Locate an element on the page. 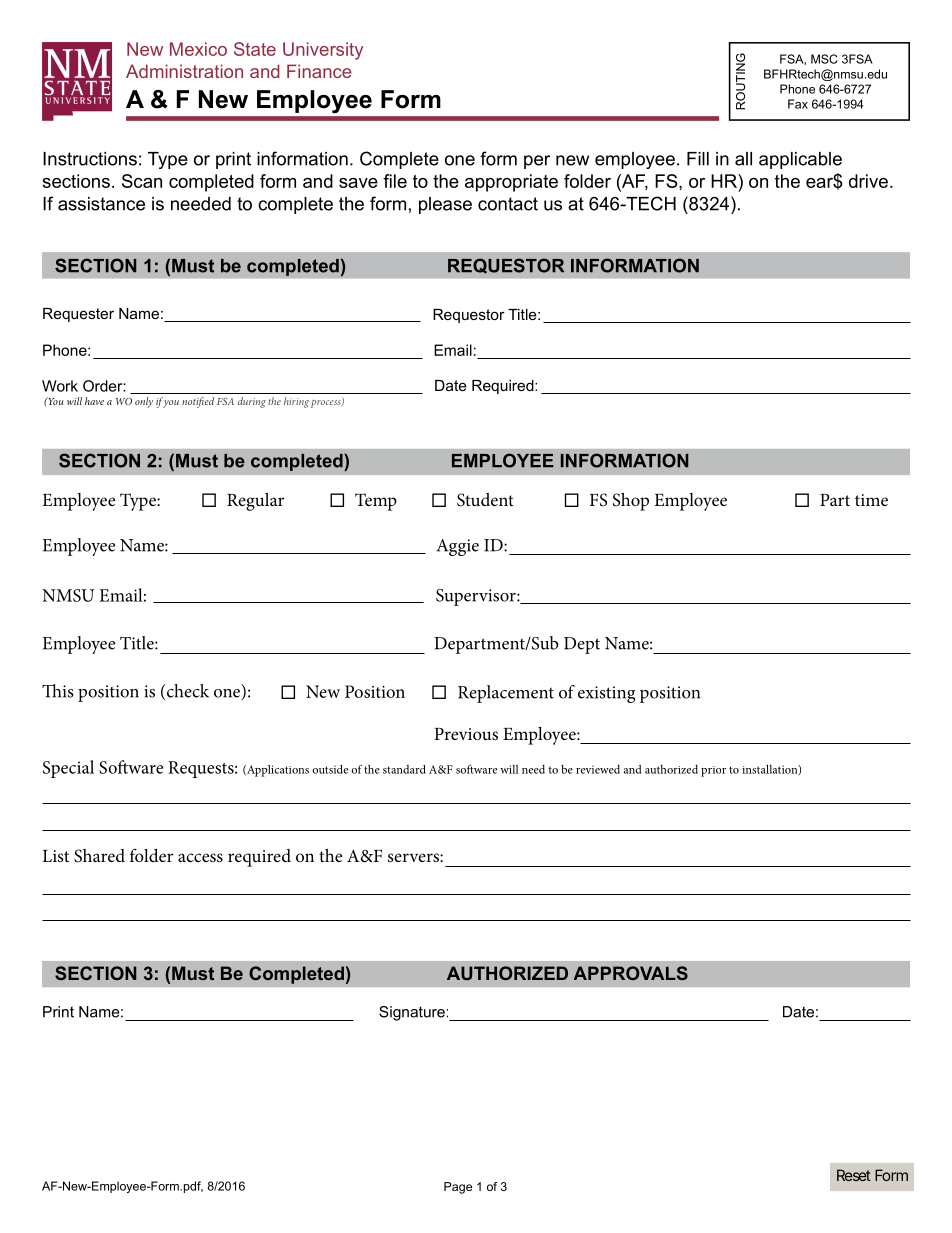  APPROVALS is located at coordinates (631, 973).
